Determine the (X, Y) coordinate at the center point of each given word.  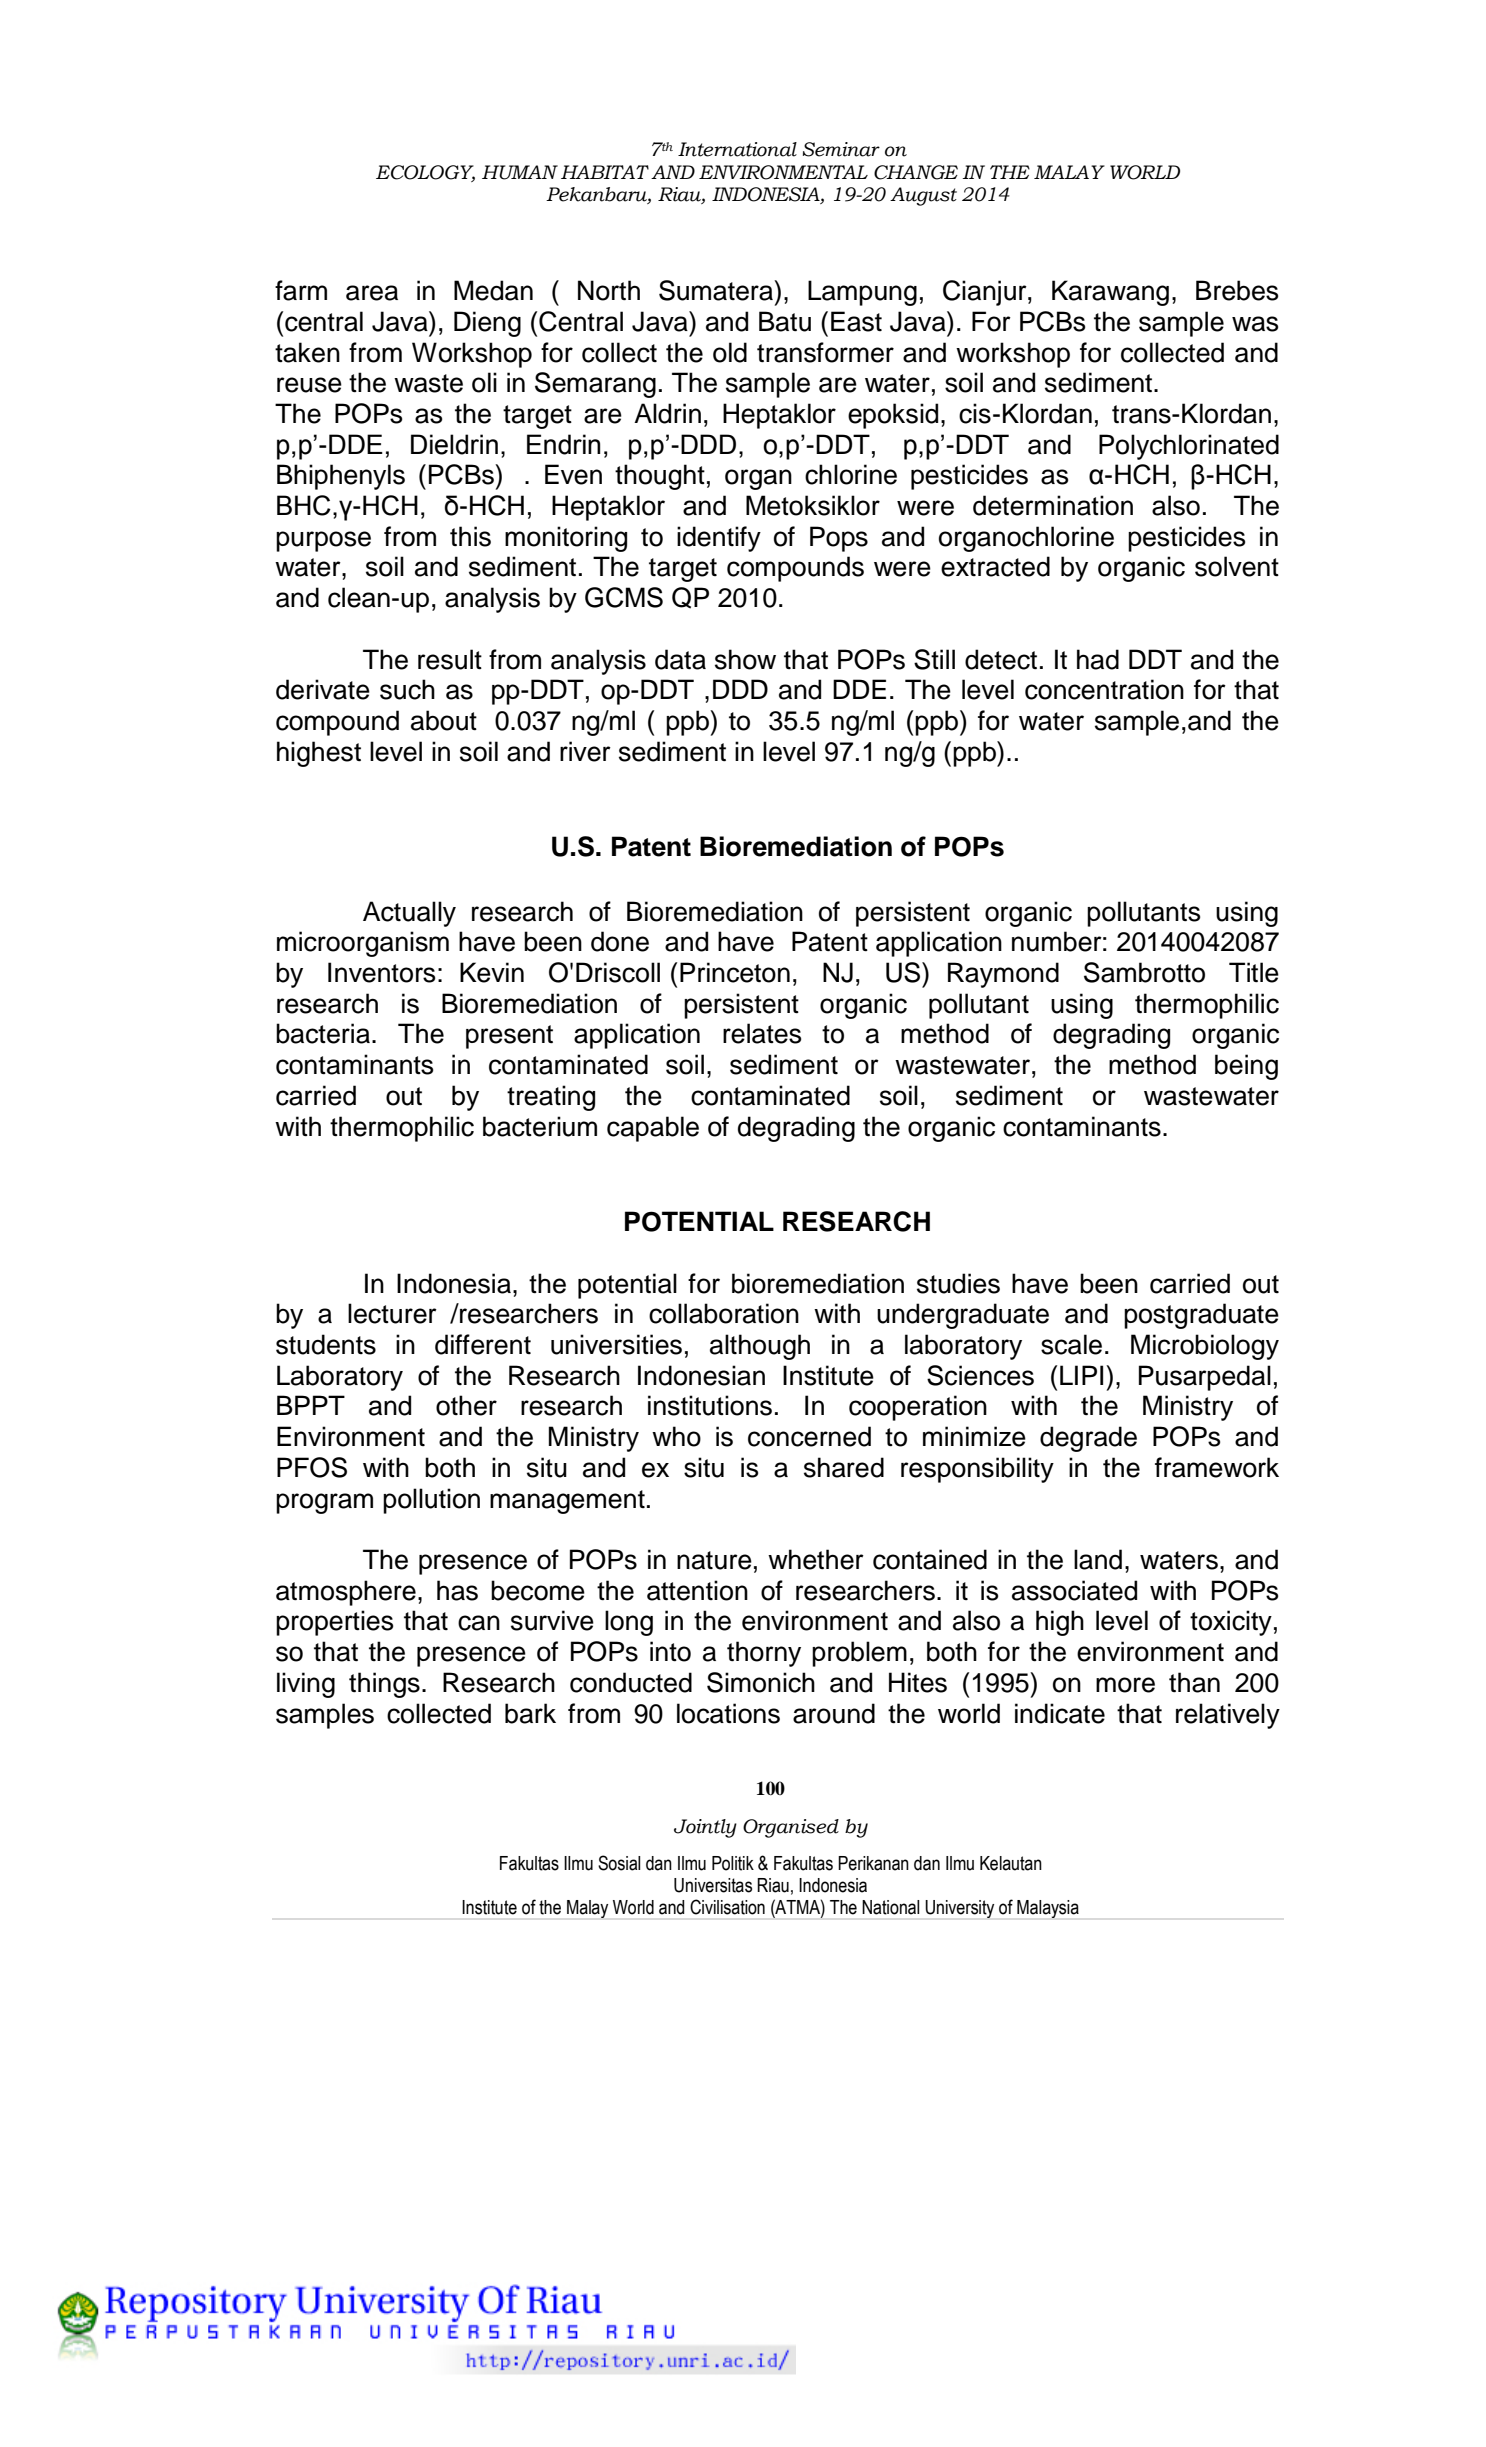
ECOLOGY (425, 173)
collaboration (724, 1313)
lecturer (392, 1313)
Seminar (841, 149)
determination (1053, 505)
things (384, 1685)
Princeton (735, 972)
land (1098, 1559)
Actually (409, 914)
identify (719, 539)
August (923, 196)
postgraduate (1201, 1316)
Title (1254, 972)
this (470, 536)
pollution (431, 1501)
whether (816, 1559)
